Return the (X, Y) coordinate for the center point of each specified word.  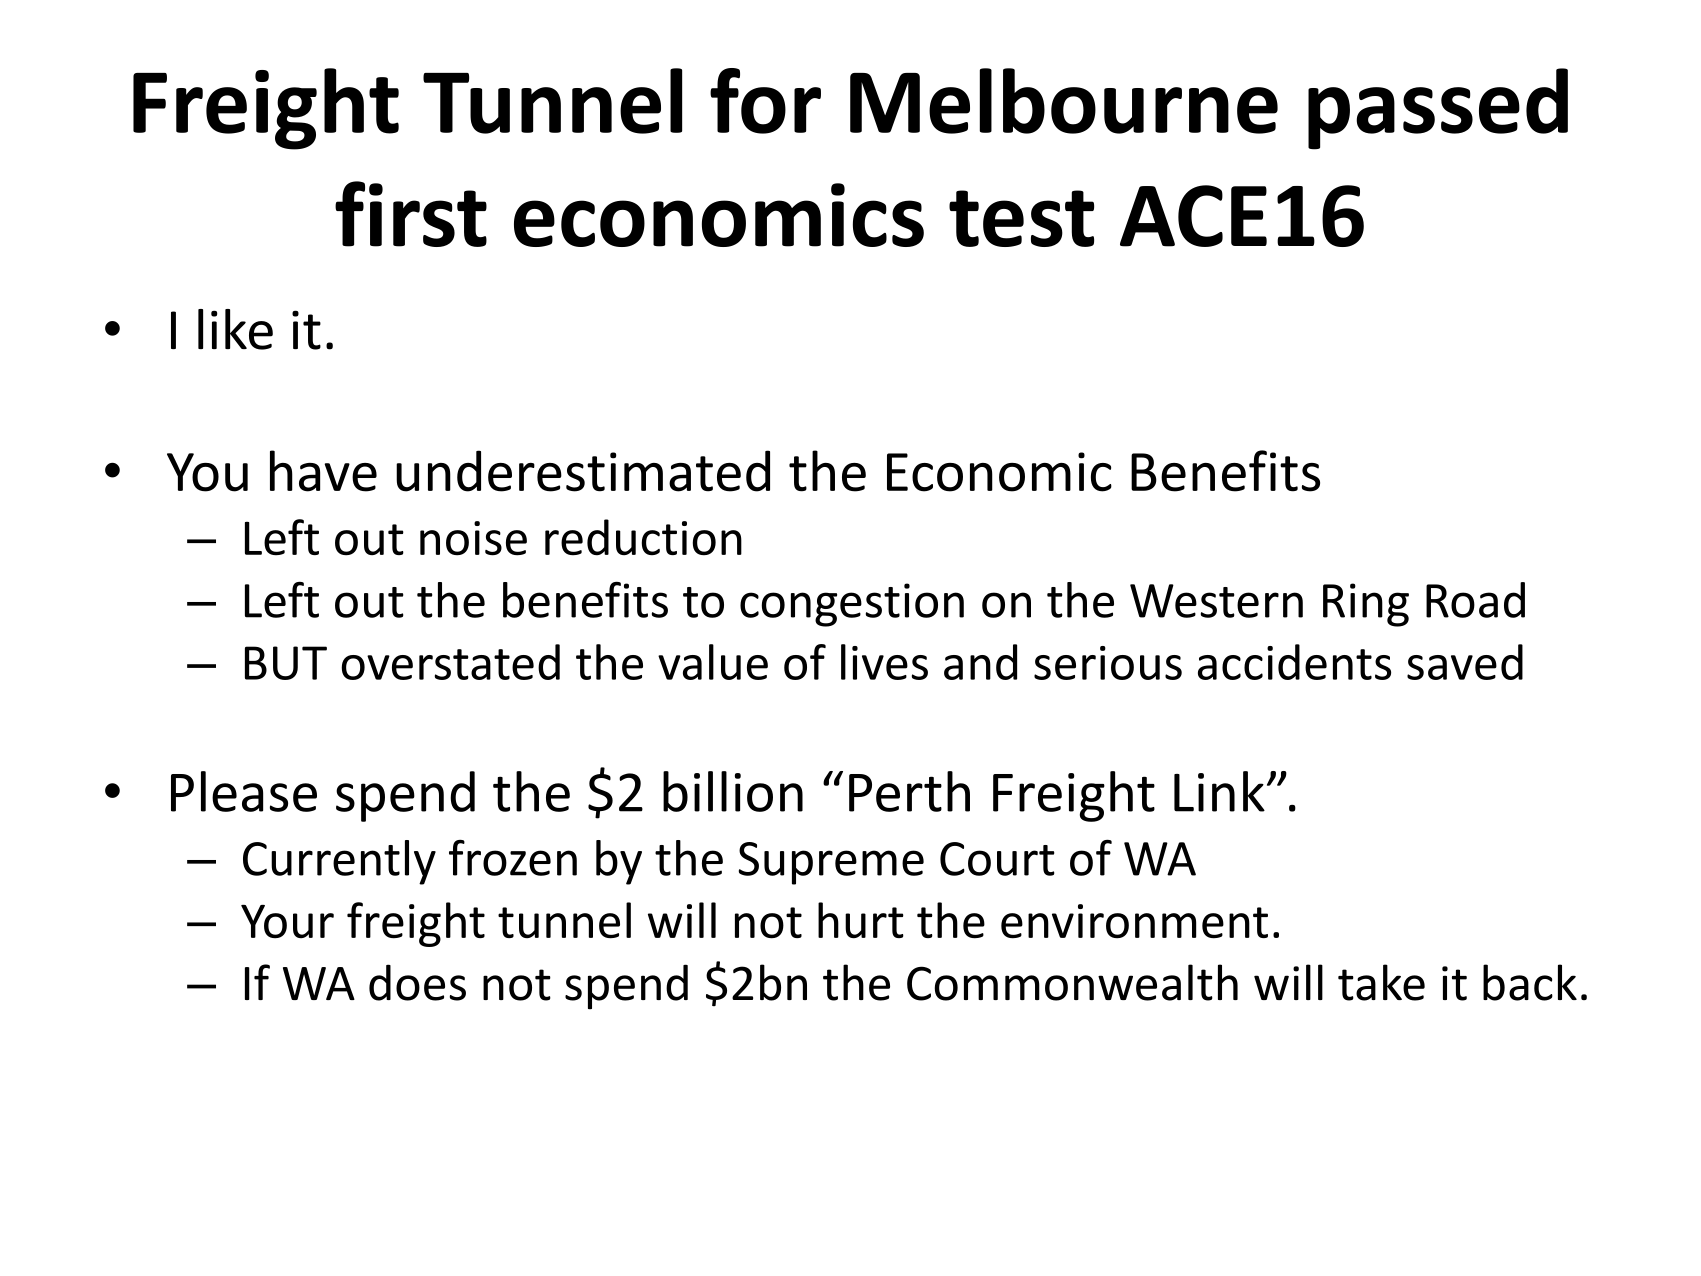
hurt (861, 920)
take (1381, 982)
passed (1438, 109)
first (411, 214)
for (765, 101)
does (417, 982)
